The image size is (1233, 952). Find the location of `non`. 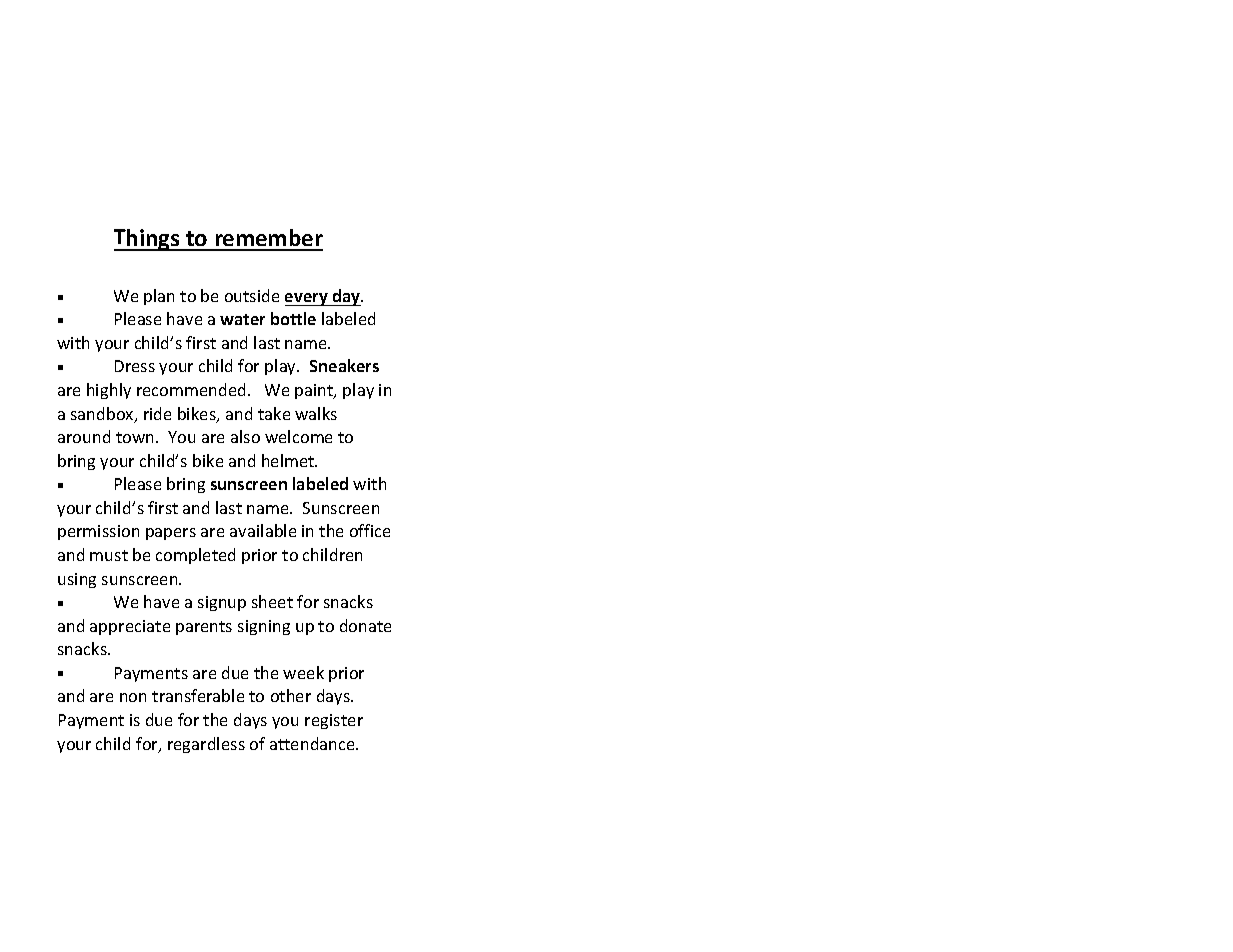

non is located at coordinates (133, 697).
